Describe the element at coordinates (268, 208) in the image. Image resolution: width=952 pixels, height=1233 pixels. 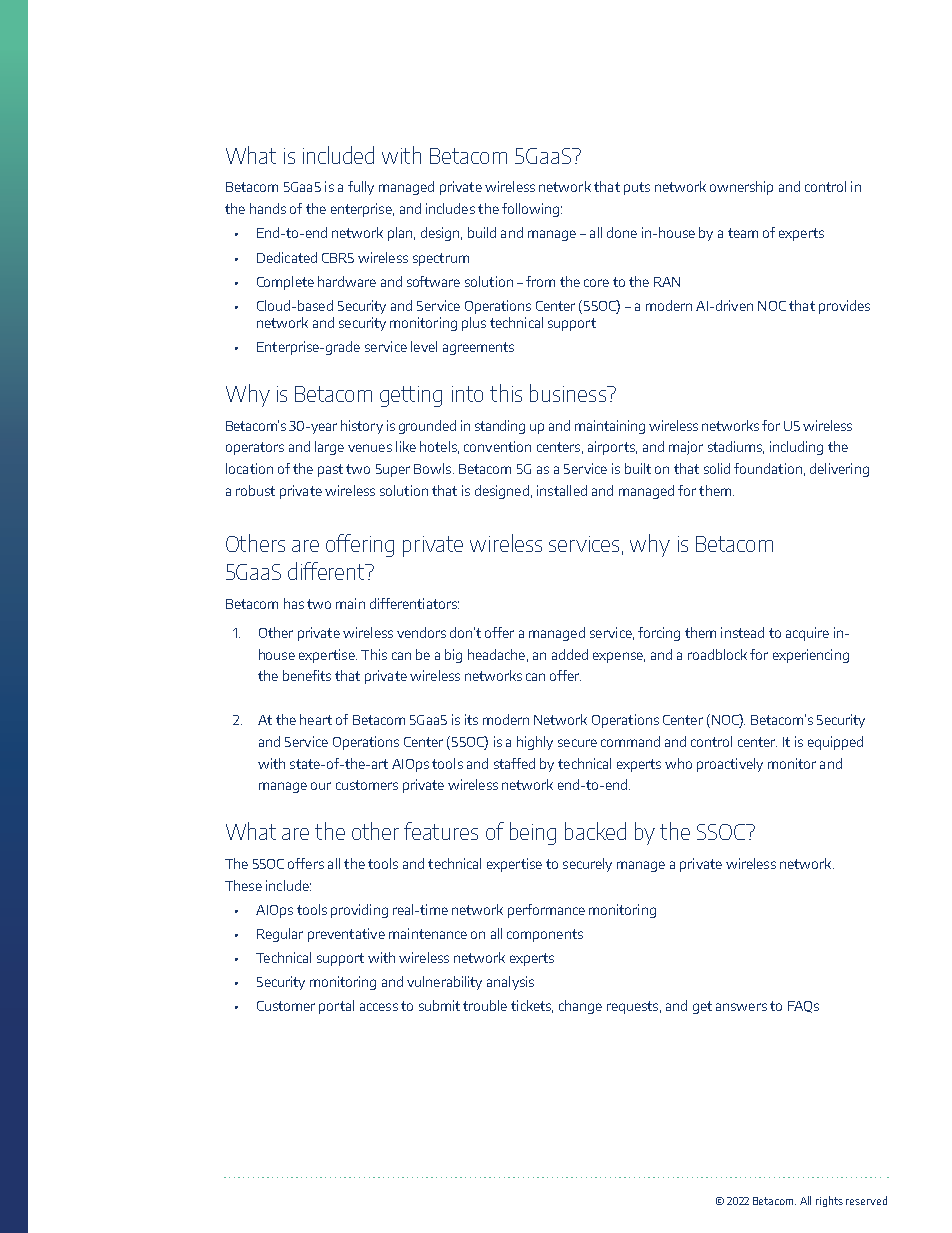
I see `hands` at that location.
